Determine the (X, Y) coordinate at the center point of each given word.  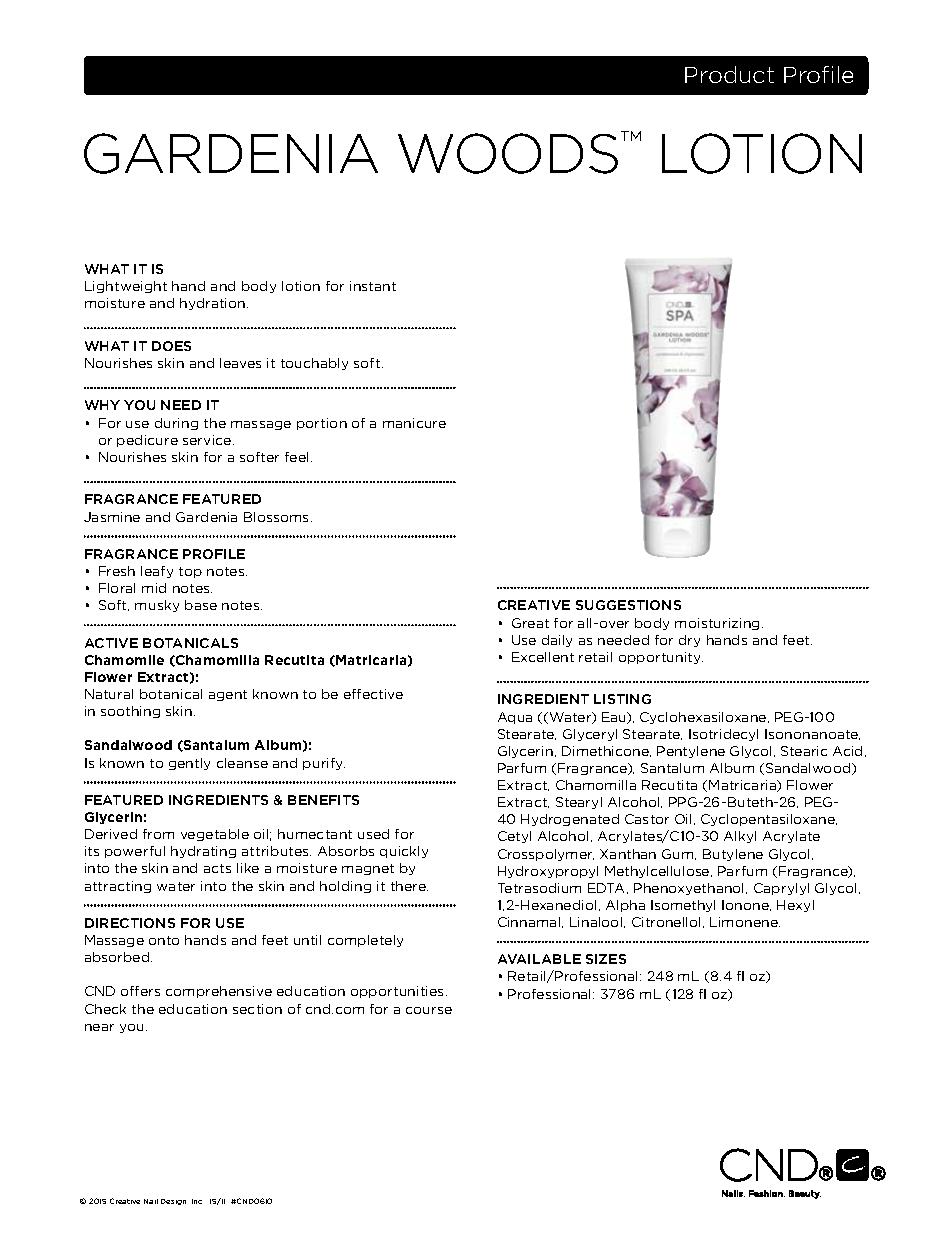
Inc (197, 1201)
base (201, 605)
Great (530, 623)
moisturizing (717, 624)
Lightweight (126, 287)
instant (373, 286)
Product (729, 74)
